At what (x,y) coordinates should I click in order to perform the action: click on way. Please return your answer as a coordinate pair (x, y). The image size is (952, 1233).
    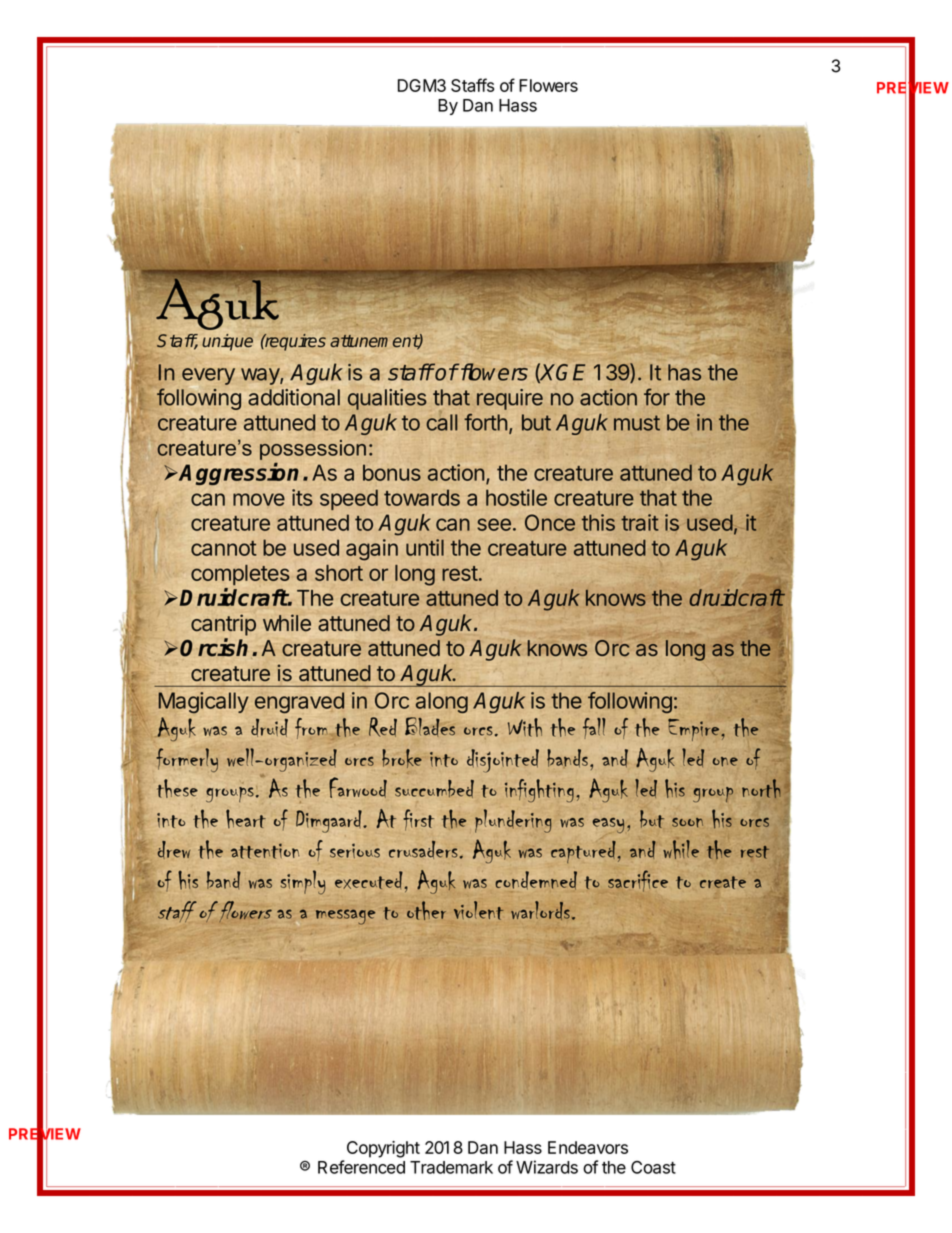
    Looking at the image, I should click on (261, 376).
